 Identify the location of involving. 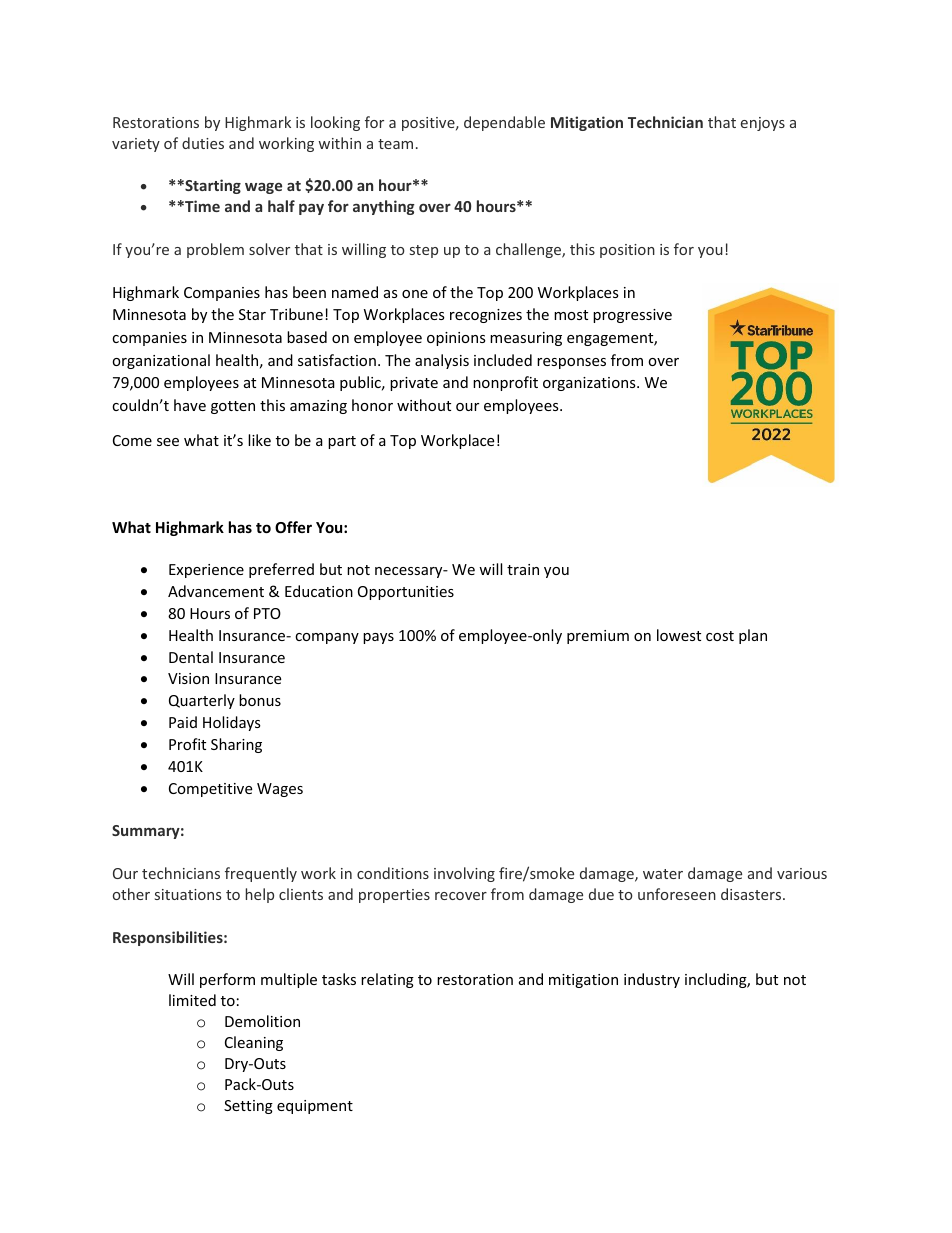
(464, 874).
